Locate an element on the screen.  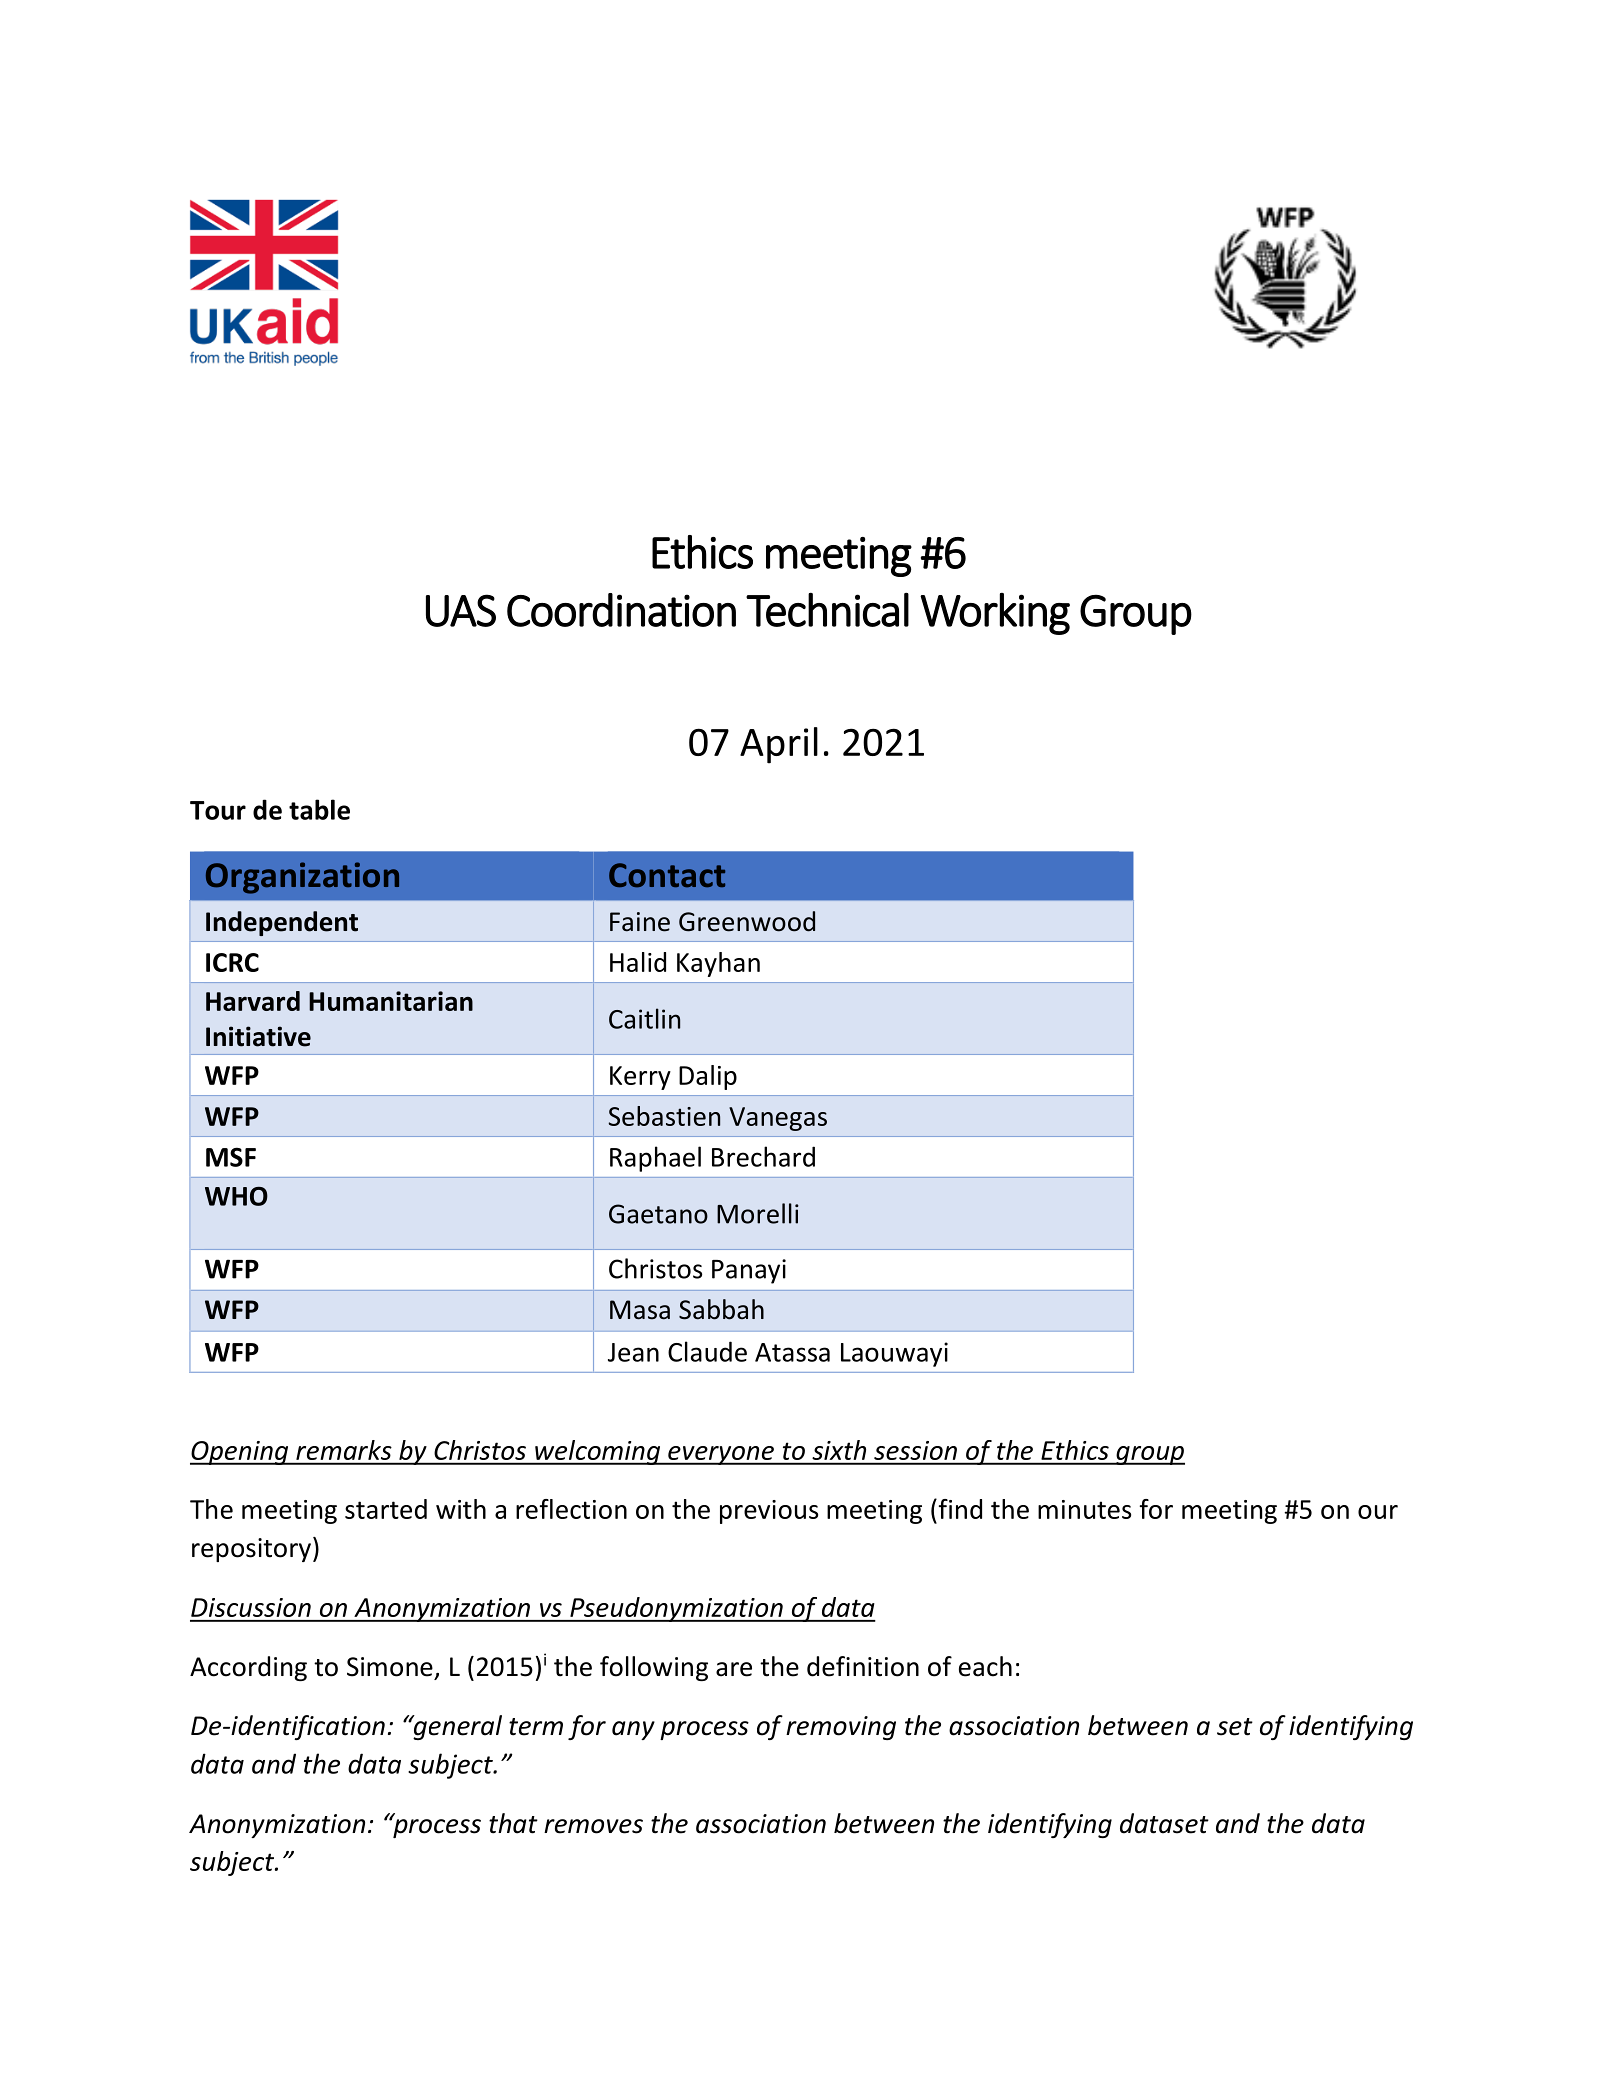
WHO is located at coordinates (236, 1196).
